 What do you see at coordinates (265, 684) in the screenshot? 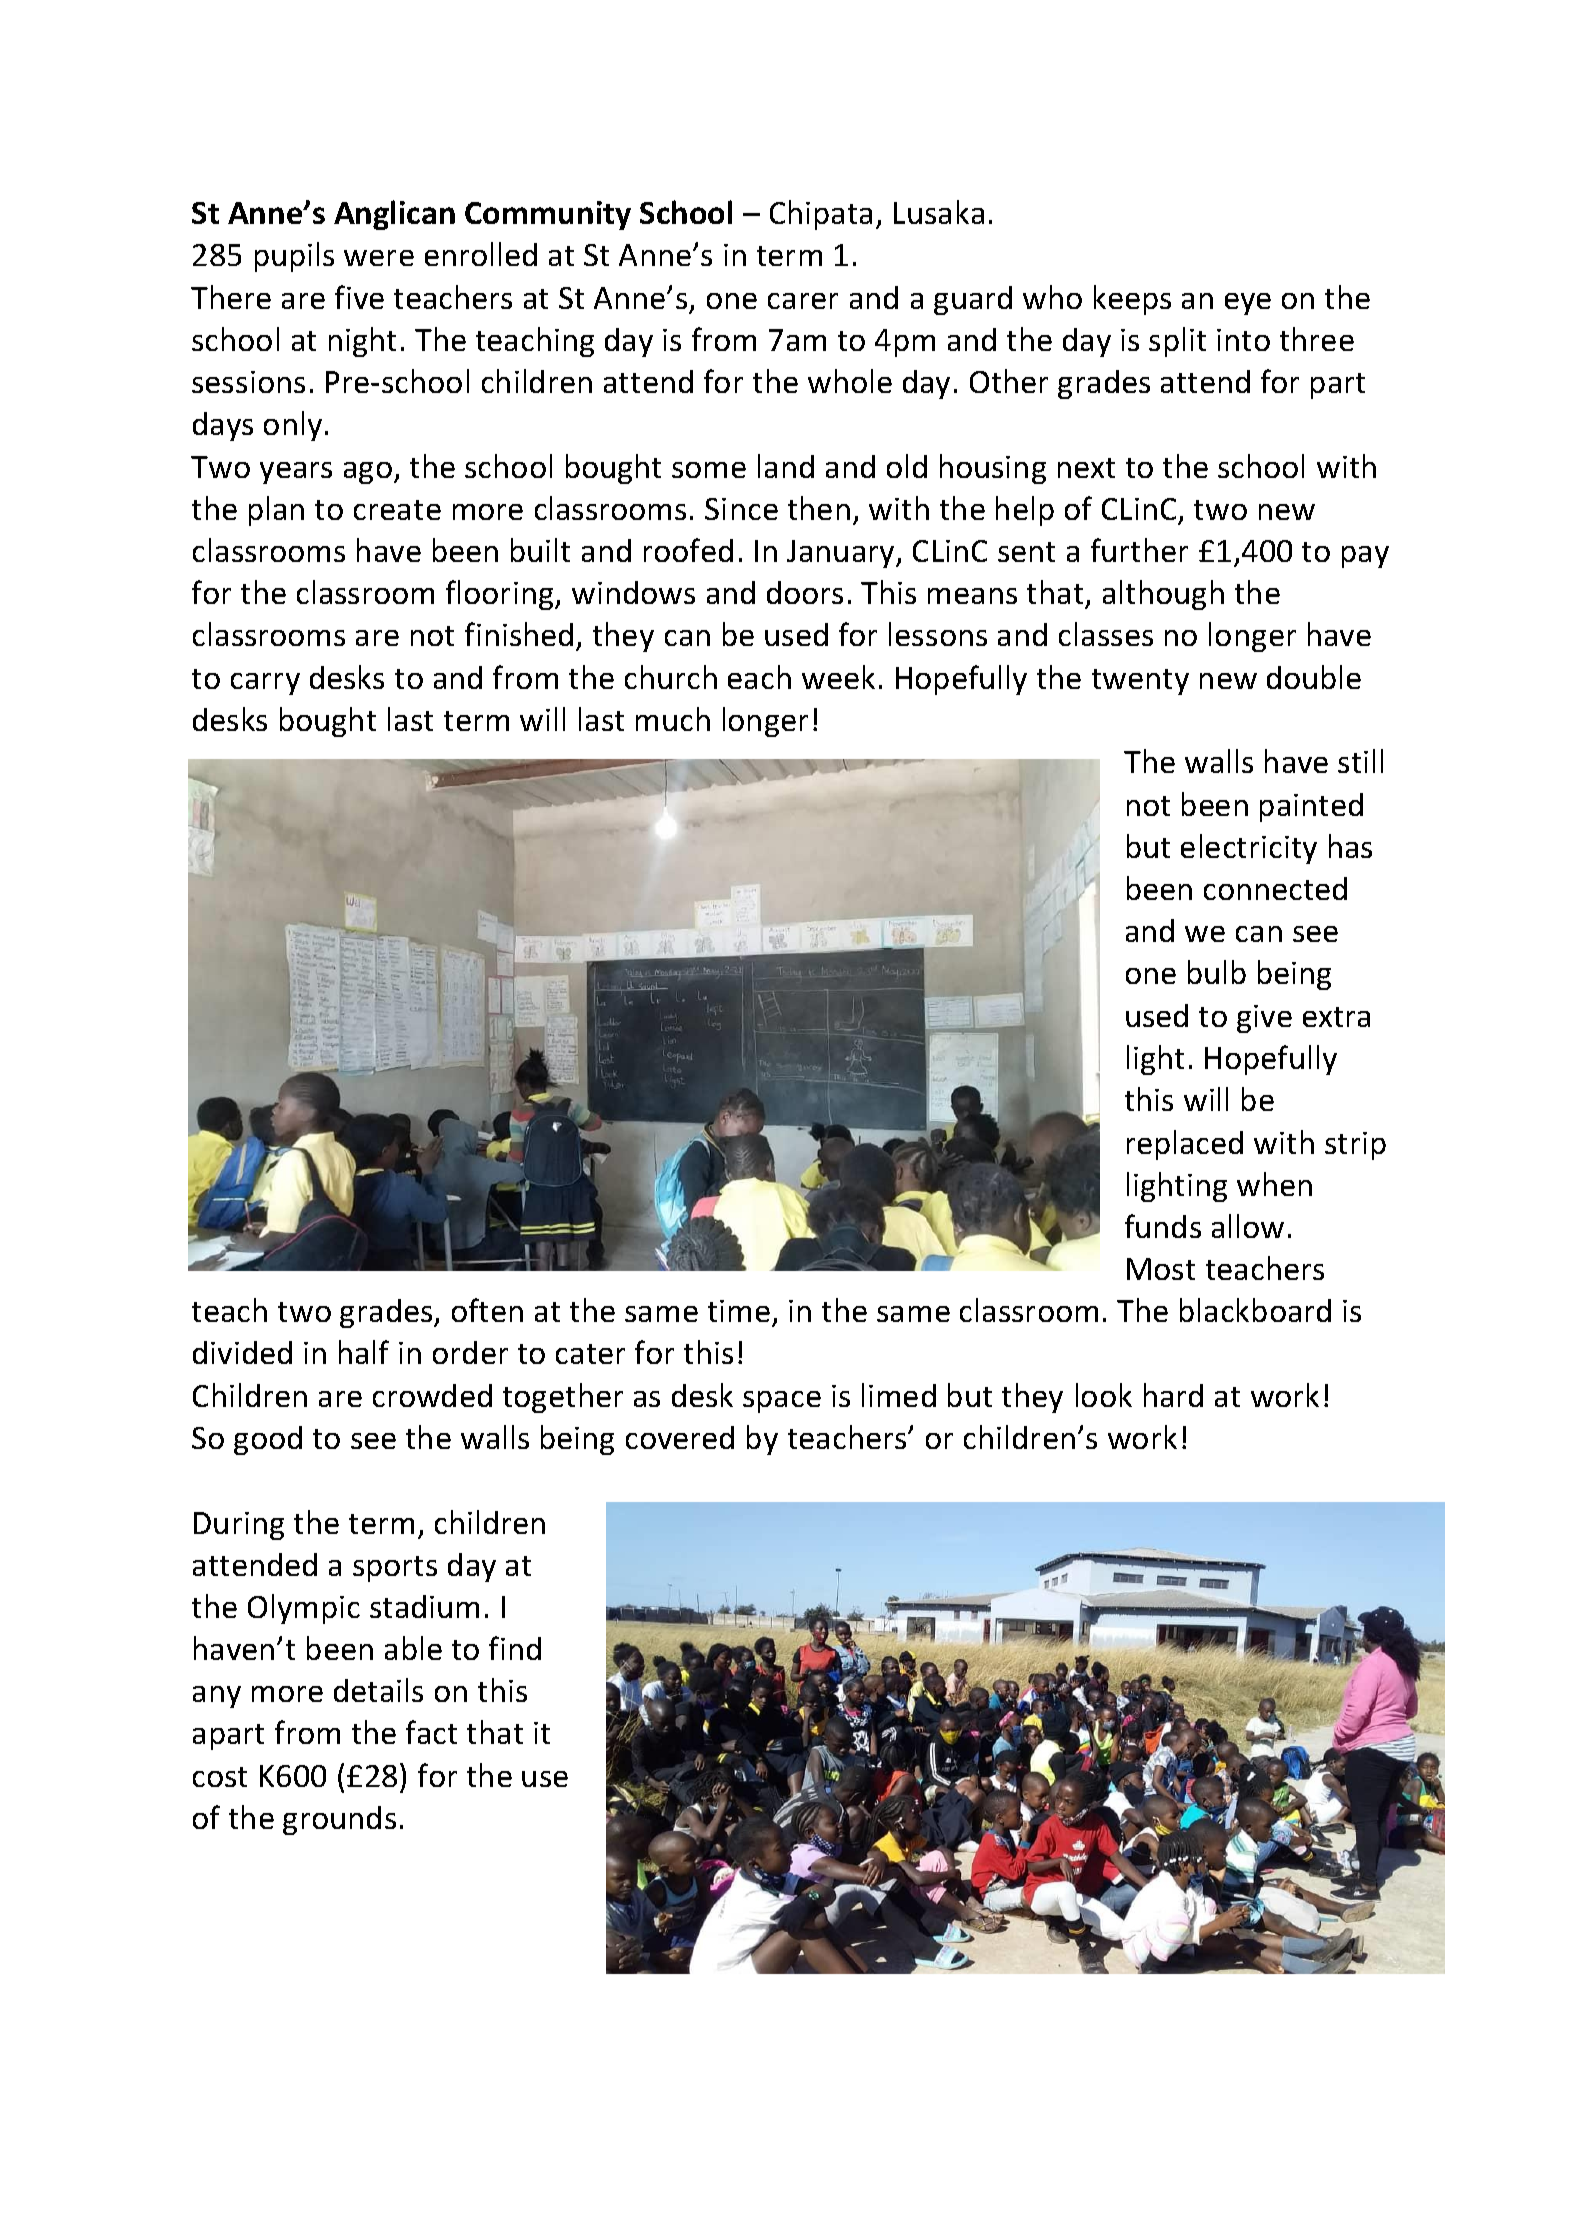
I see `carry` at bounding box center [265, 684].
